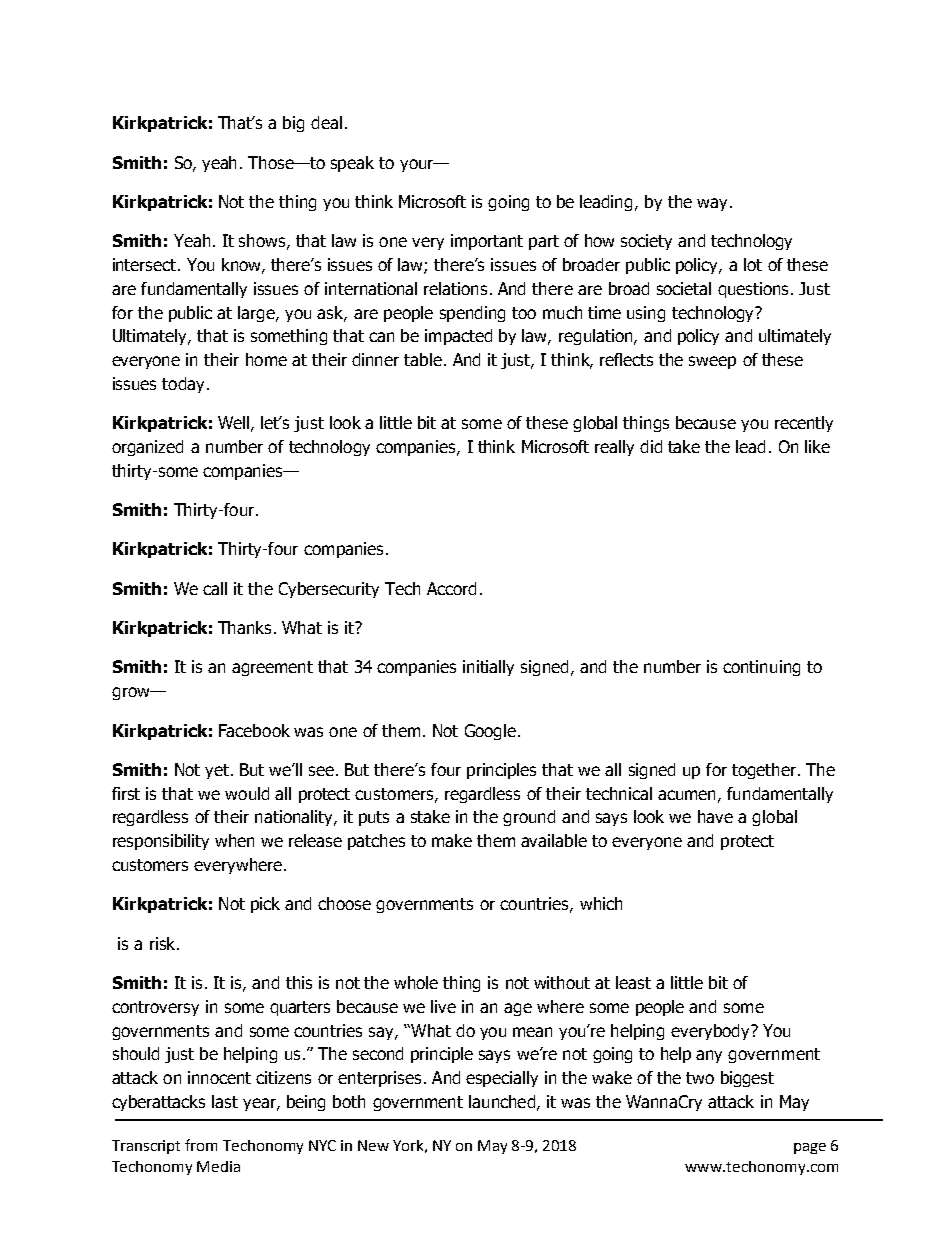 Image resolution: width=952 pixels, height=1233 pixels. I want to click on way, so click(712, 204).
